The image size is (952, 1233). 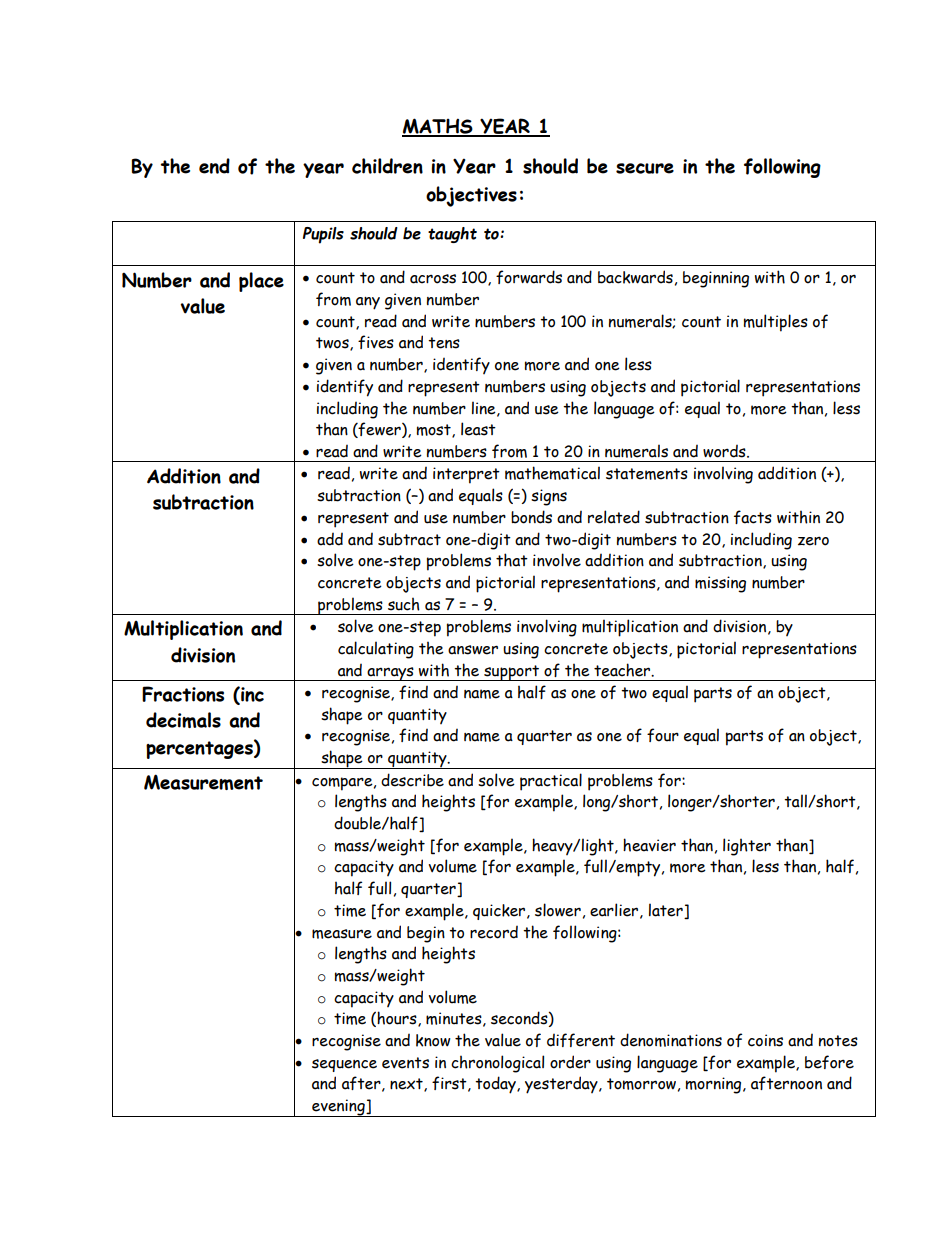 What do you see at coordinates (725, 451) in the screenshot?
I see `words` at bounding box center [725, 451].
